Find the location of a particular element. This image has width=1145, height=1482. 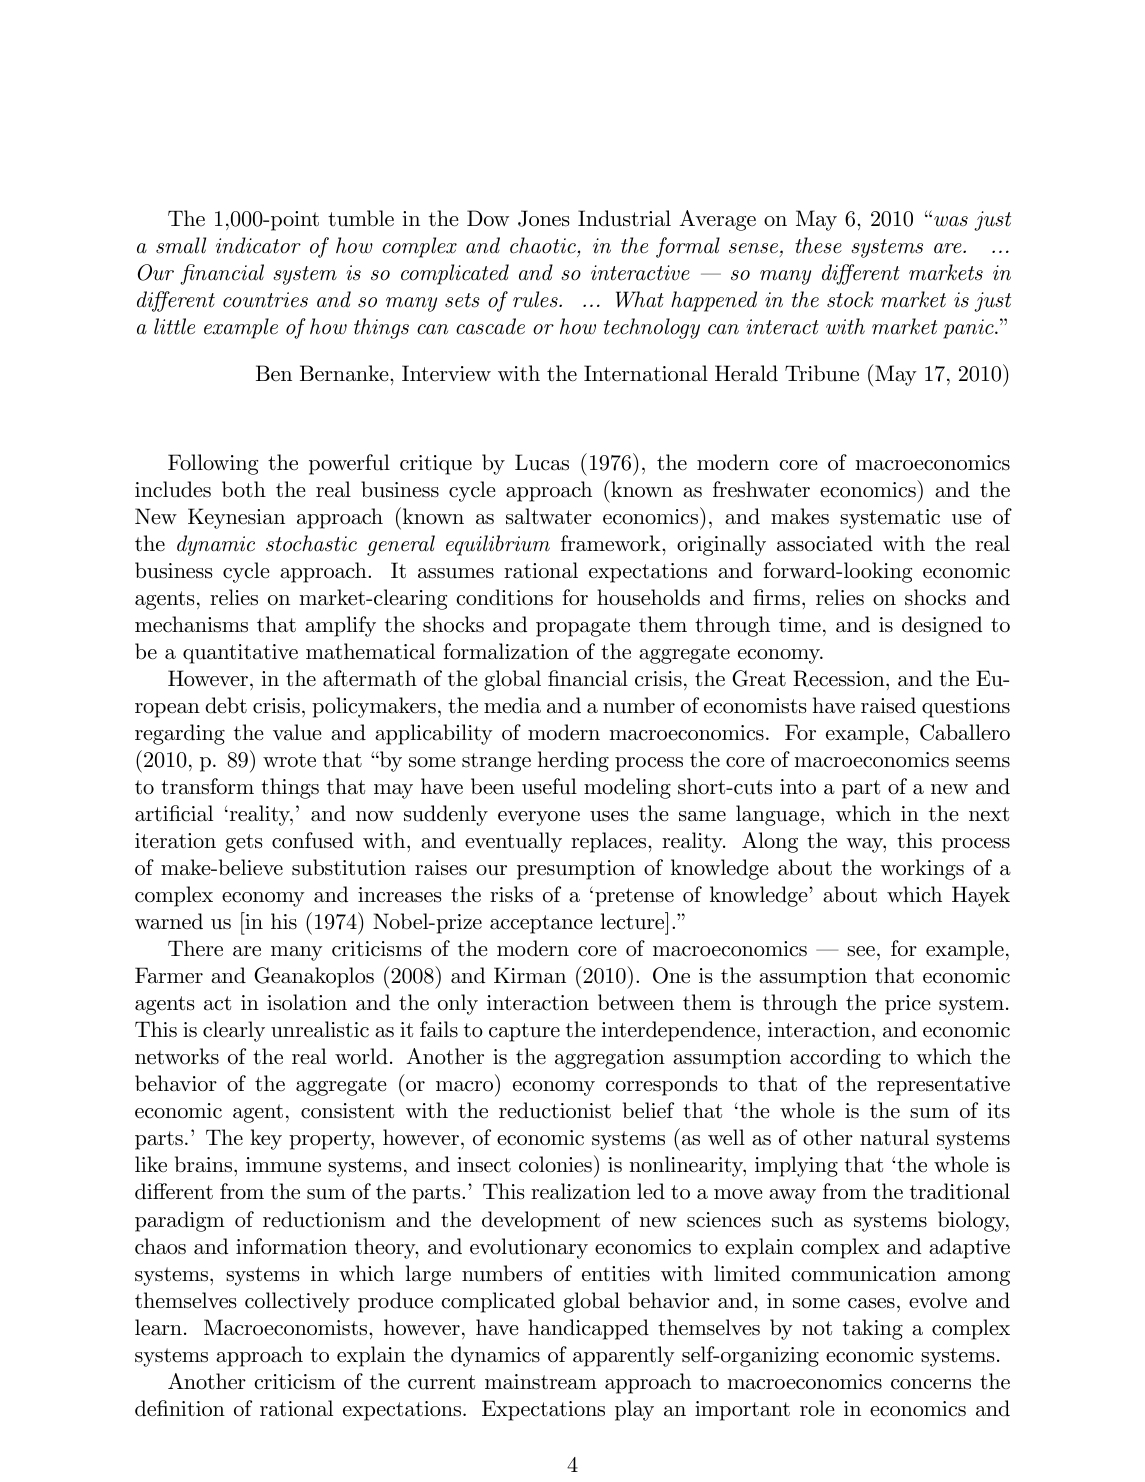

these is located at coordinates (818, 245).
